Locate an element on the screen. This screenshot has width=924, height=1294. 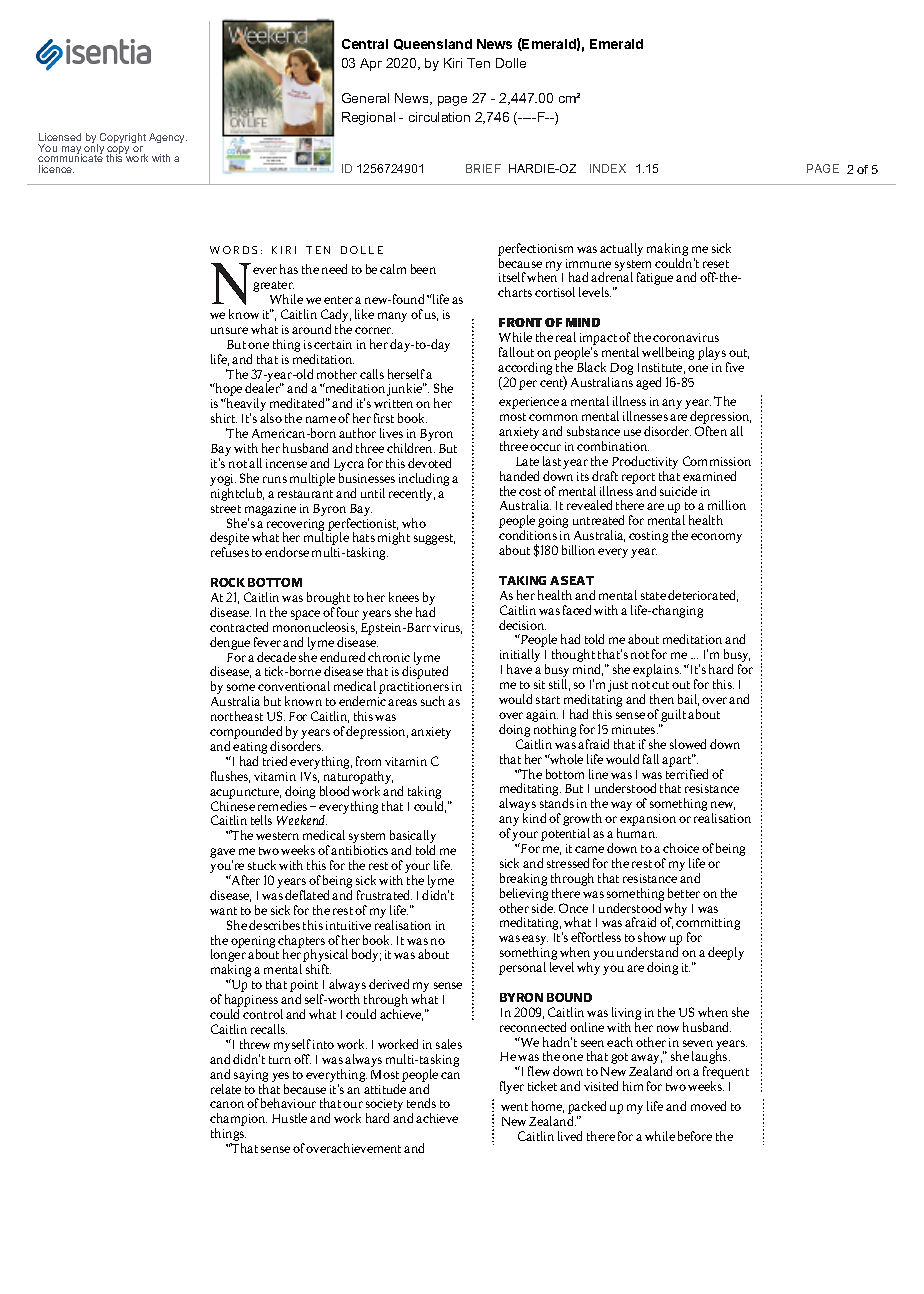
northeast is located at coordinates (237, 716).
